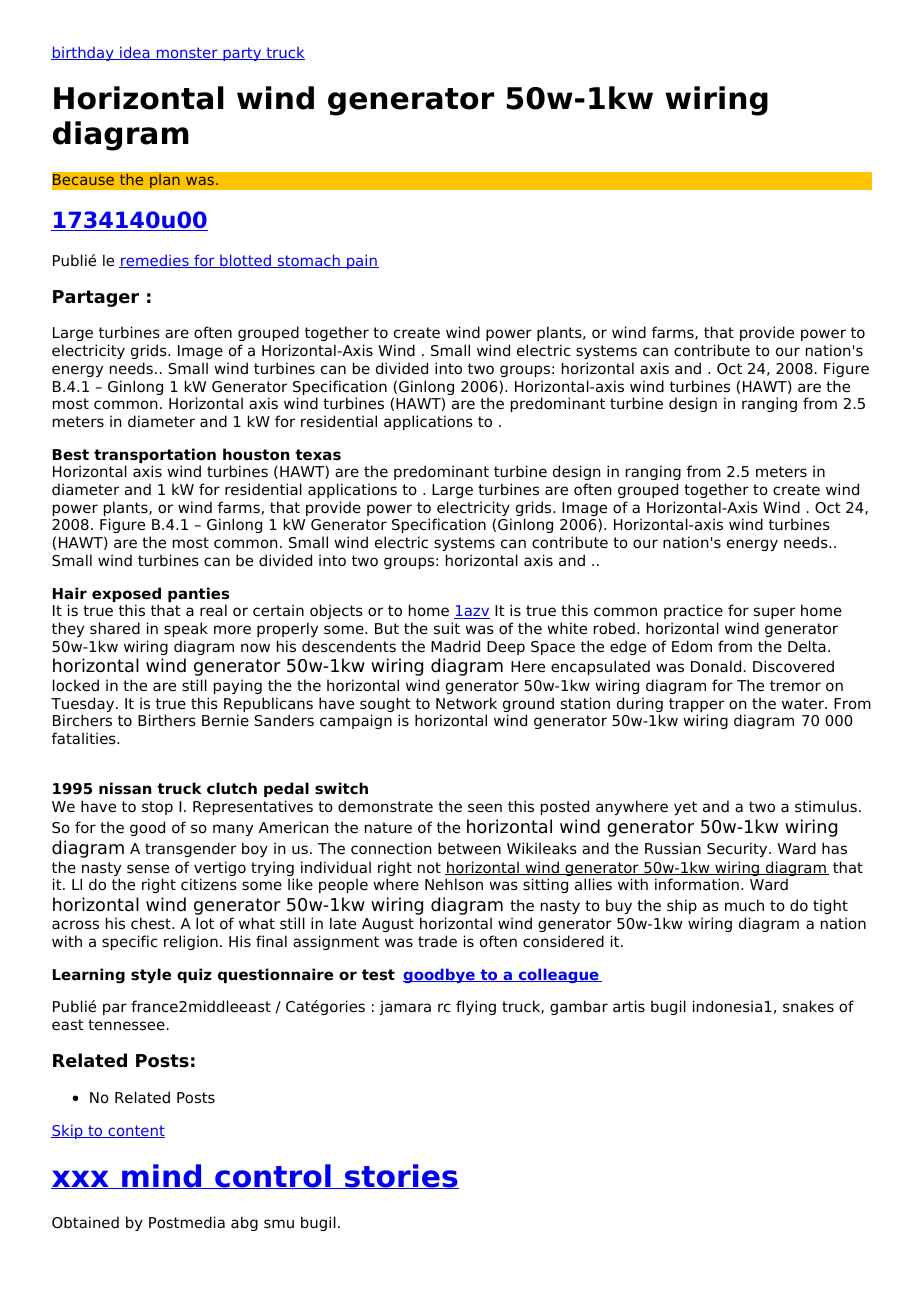 Image resolution: width=924 pixels, height=1308 pixels. What do you see at coordinates (362, 261) in the image?
I see `pain` at bounding box center [362, 261].
